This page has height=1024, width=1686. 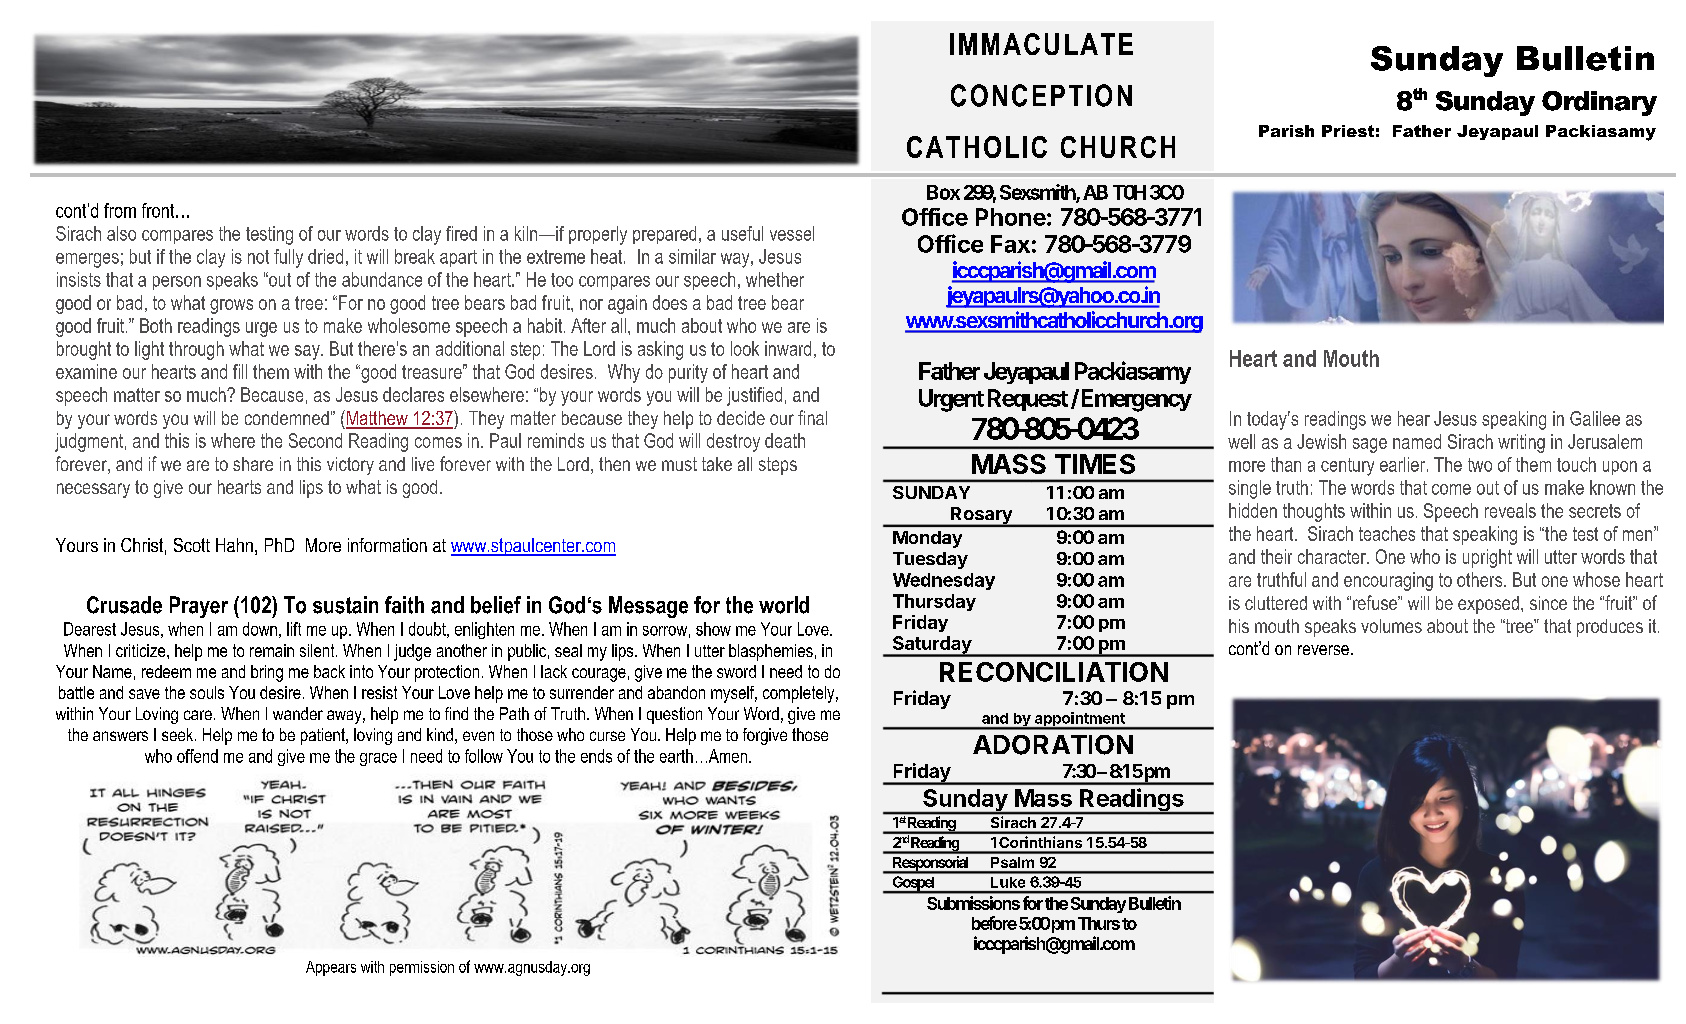 What do you see at coordinates (1595, 418) in the page?
I see `Galilee` at bounding box center [1595, 418].
